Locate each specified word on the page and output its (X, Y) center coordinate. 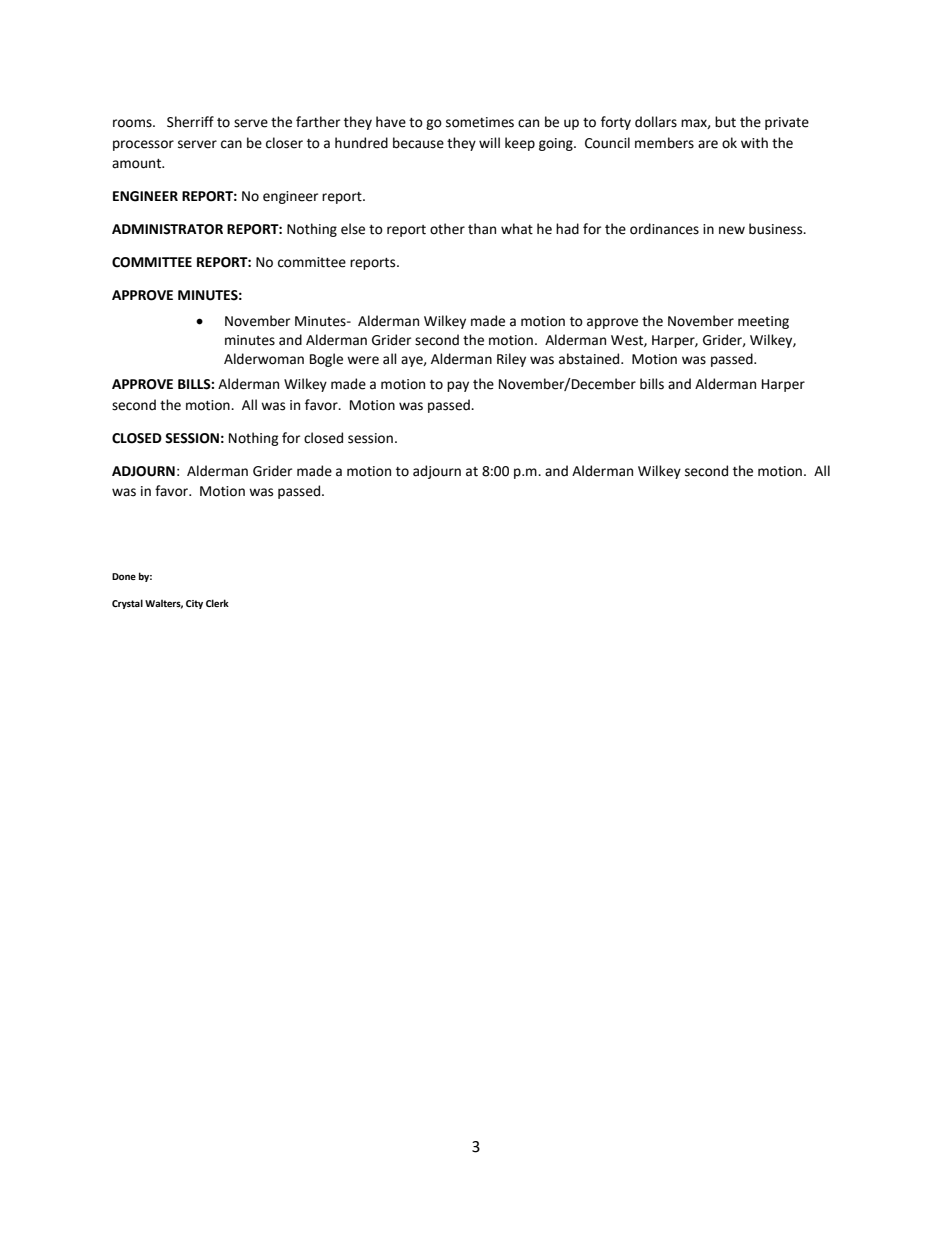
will (489, 142)
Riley (511, 360)
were (363, 360)
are (708, 144)
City (194, 604)
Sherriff (190, 122)
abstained (590, 359)
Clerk (217, 603)
